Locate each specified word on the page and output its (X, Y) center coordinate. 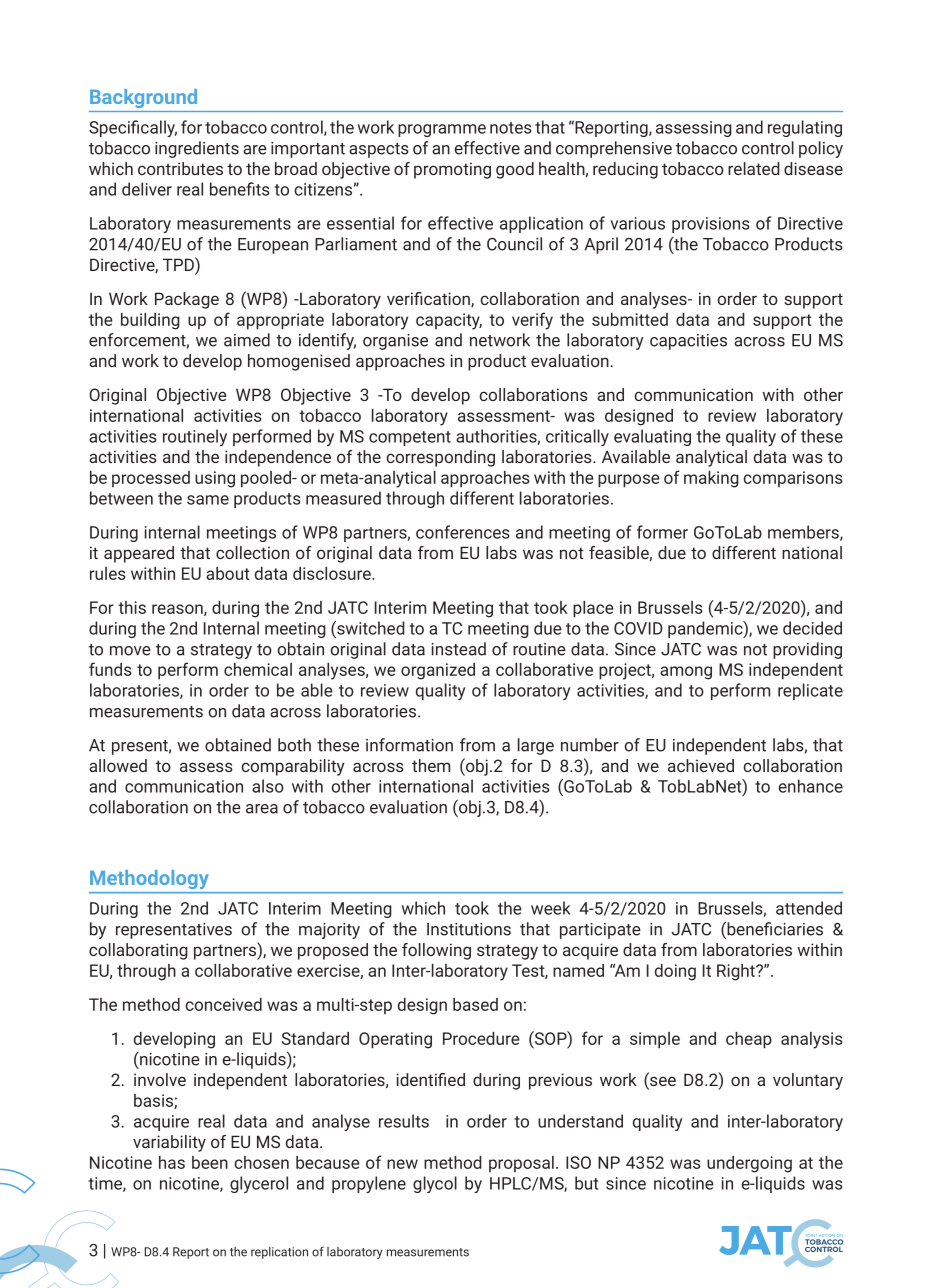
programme (442, 130)
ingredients (197, 149)
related (754, 168)
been (210, 1162)
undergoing (749, 1164)
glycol (435, 1184)
